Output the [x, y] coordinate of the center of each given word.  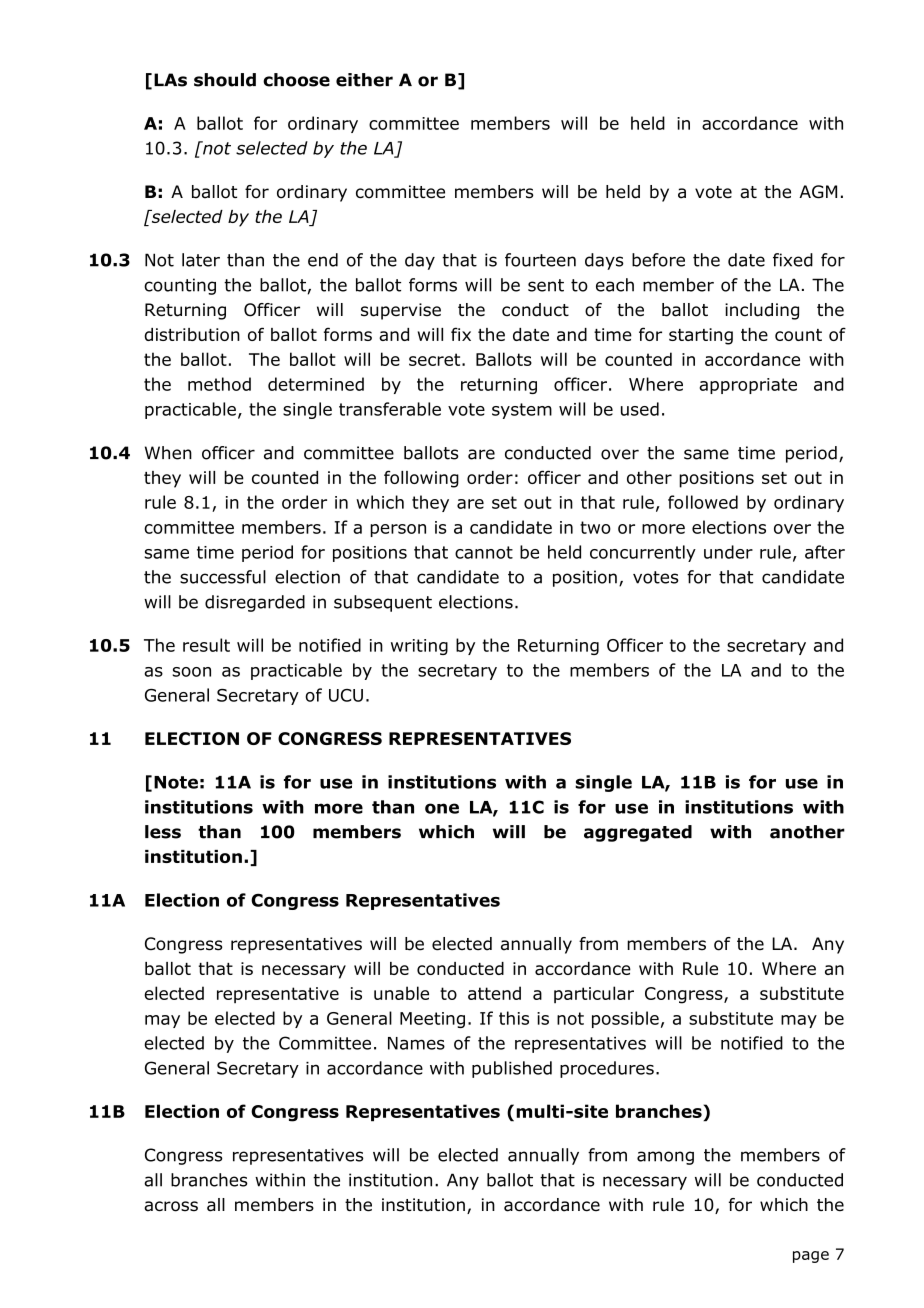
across [171, 1206]
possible [625, 1019]
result [206, 645]
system [522, 411]
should [225, 80]
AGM [818, 192]
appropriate [748, 386]
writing [419, 647]
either [364, 80]
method [219, 384]
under [728, 552]
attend [494, 993]
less [163, 832]
